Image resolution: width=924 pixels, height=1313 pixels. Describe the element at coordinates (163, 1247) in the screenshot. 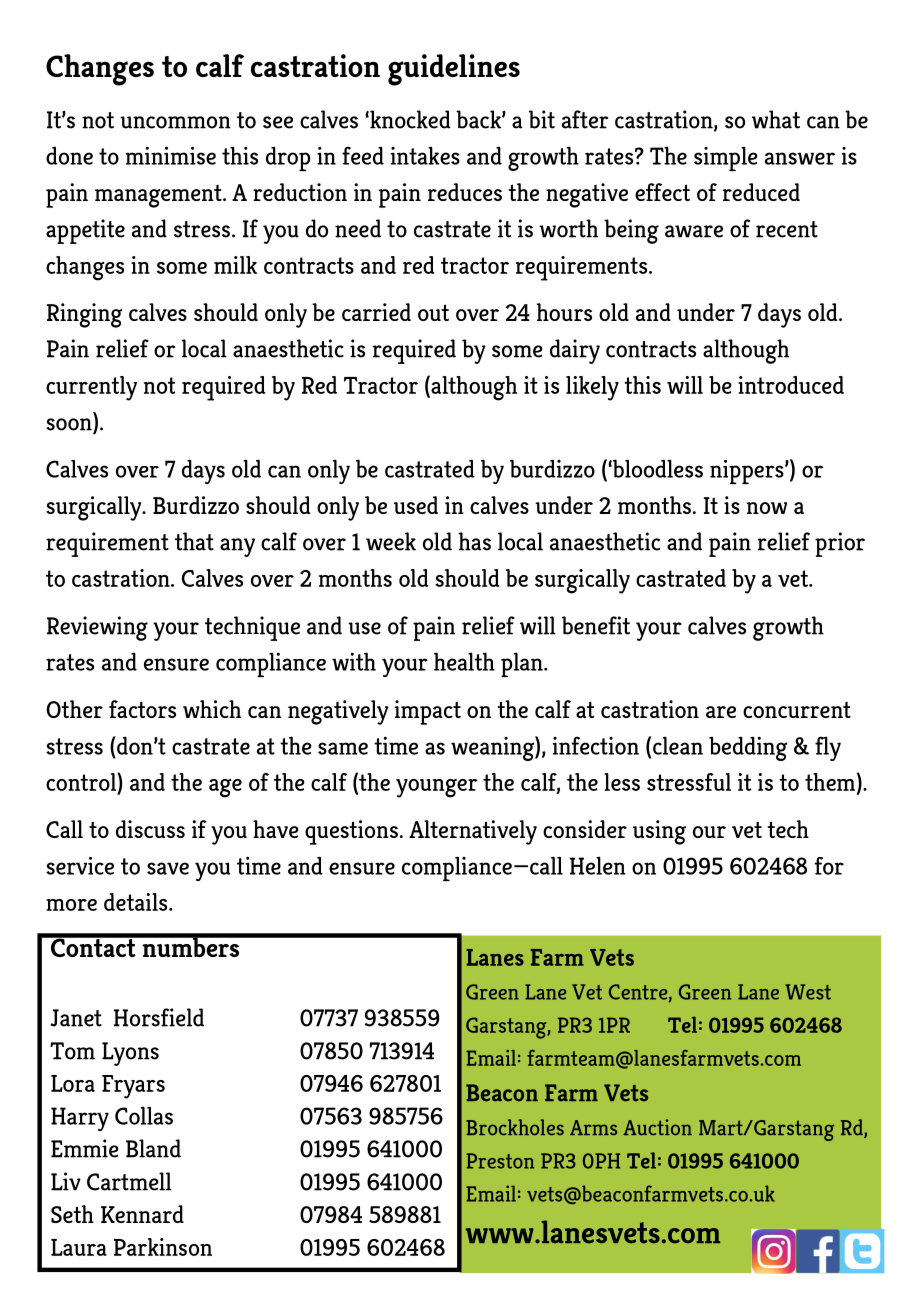

I see `Parkinson` at that location.
